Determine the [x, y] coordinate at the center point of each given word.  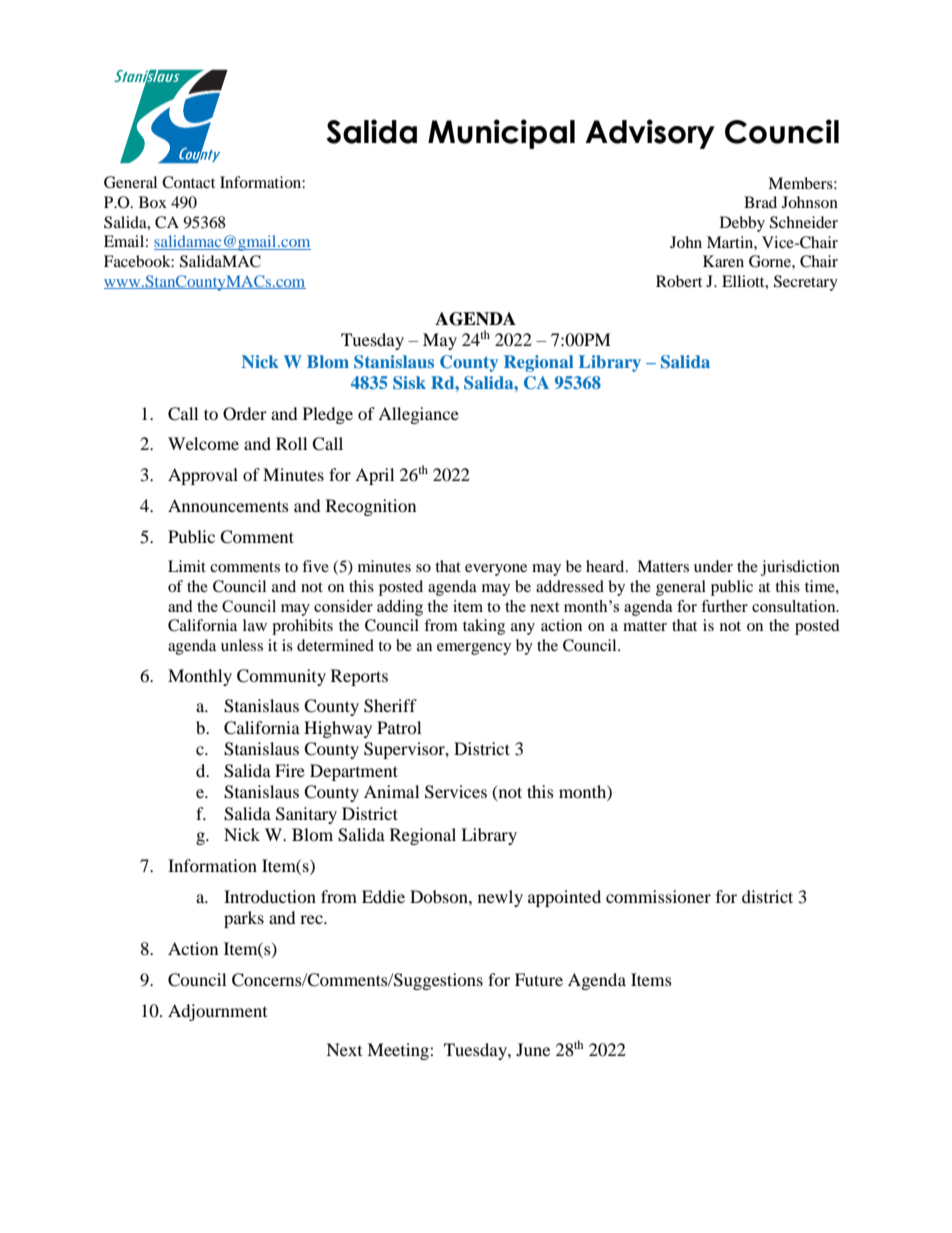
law [255, 625]
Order [245, 414]
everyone [496, 570]
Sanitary [306, 815]
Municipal [501, 134]
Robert [679, 281]
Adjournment [217, 1012]
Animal [391, 791]
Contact [188, 182]
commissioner [658, 896]
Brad [760, 202]
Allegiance [418, 415]
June [533, 1049]
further [724, 606]
